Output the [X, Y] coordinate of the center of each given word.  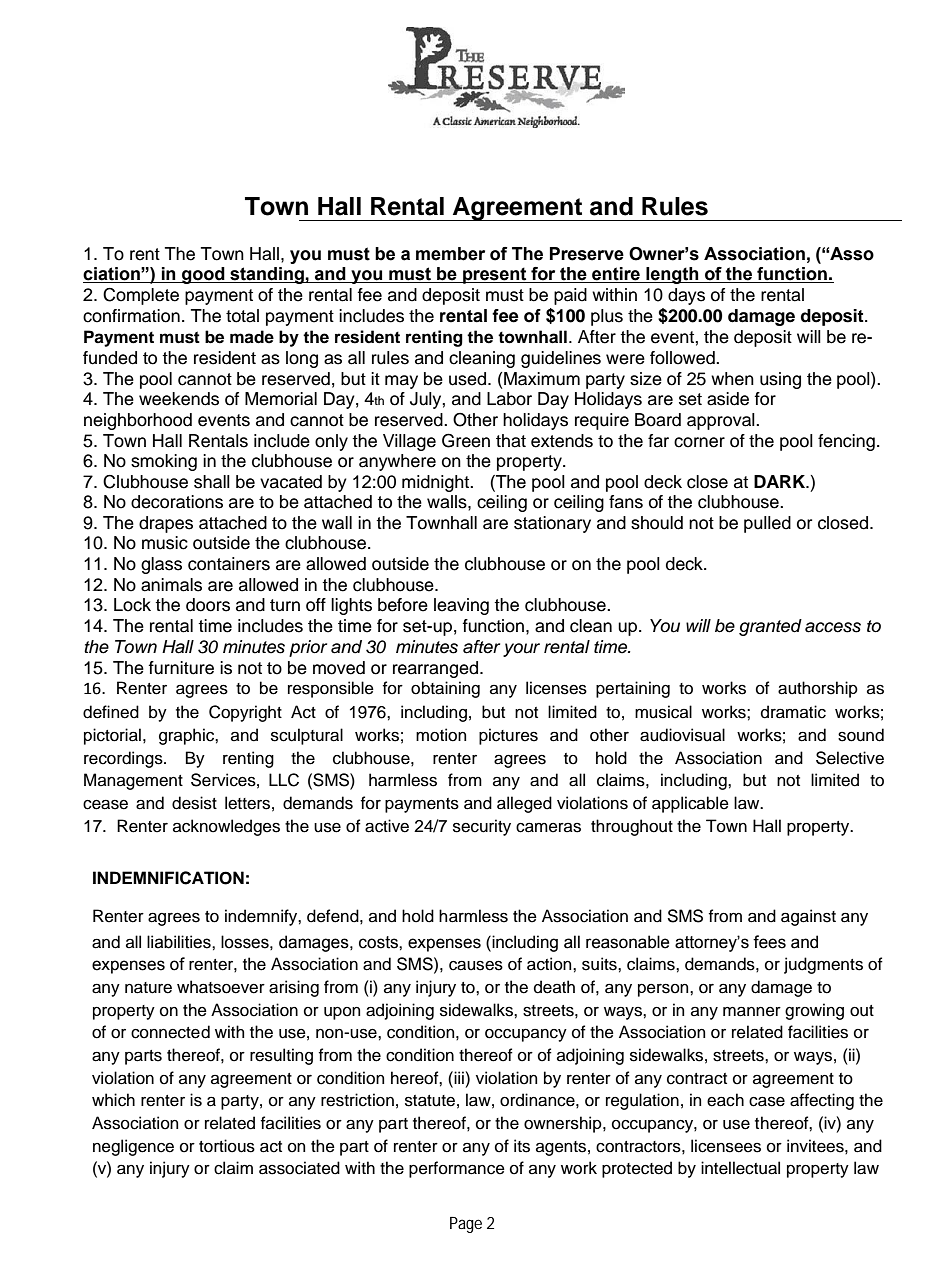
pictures [508, 736]
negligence [133, 1147]
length [672, 275]
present [495, 275]
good [203, 275]
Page [466, 1225]
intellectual [740, 1168]
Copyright [245, 713]
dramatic [793, 712]
